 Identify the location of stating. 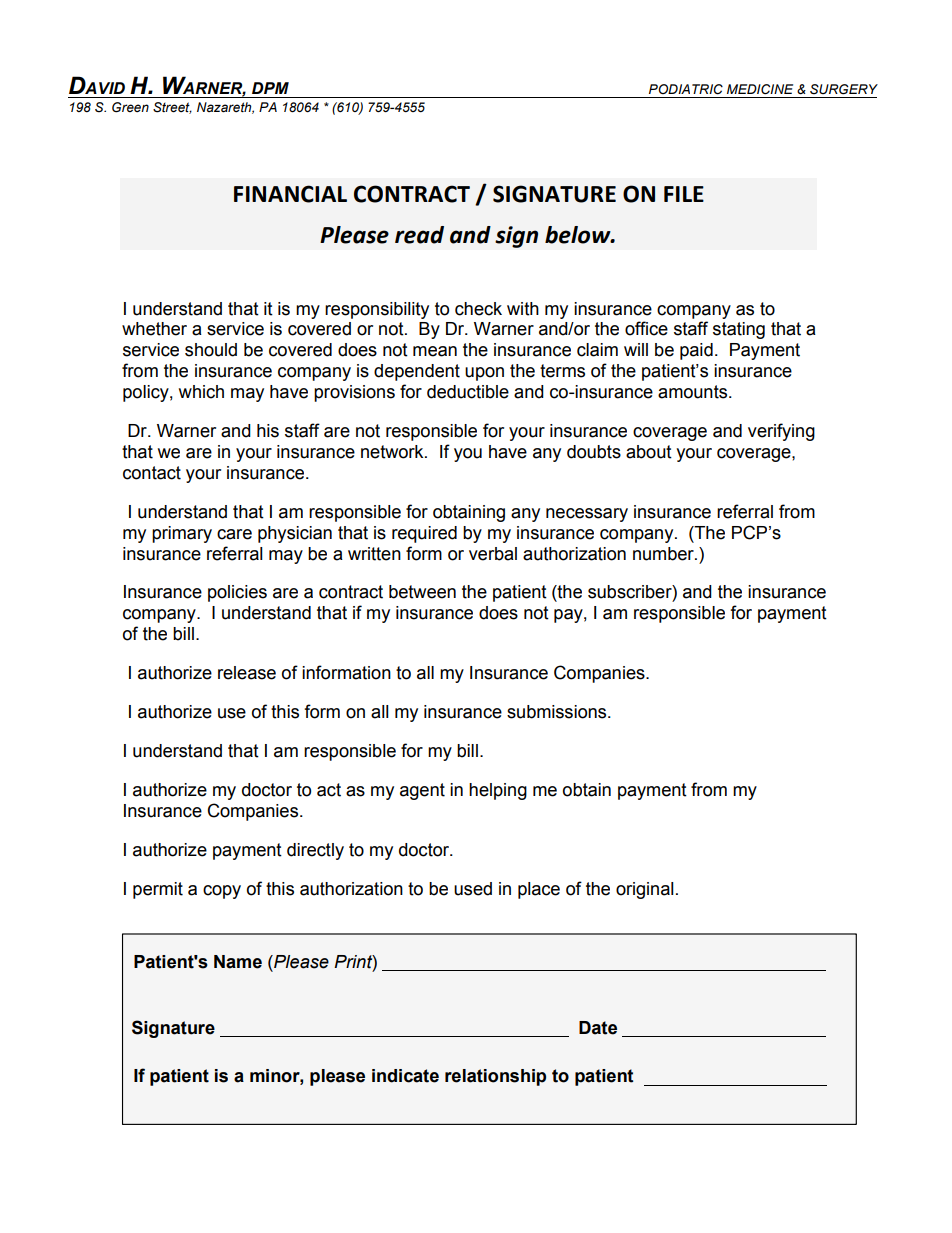
(739, 330).
